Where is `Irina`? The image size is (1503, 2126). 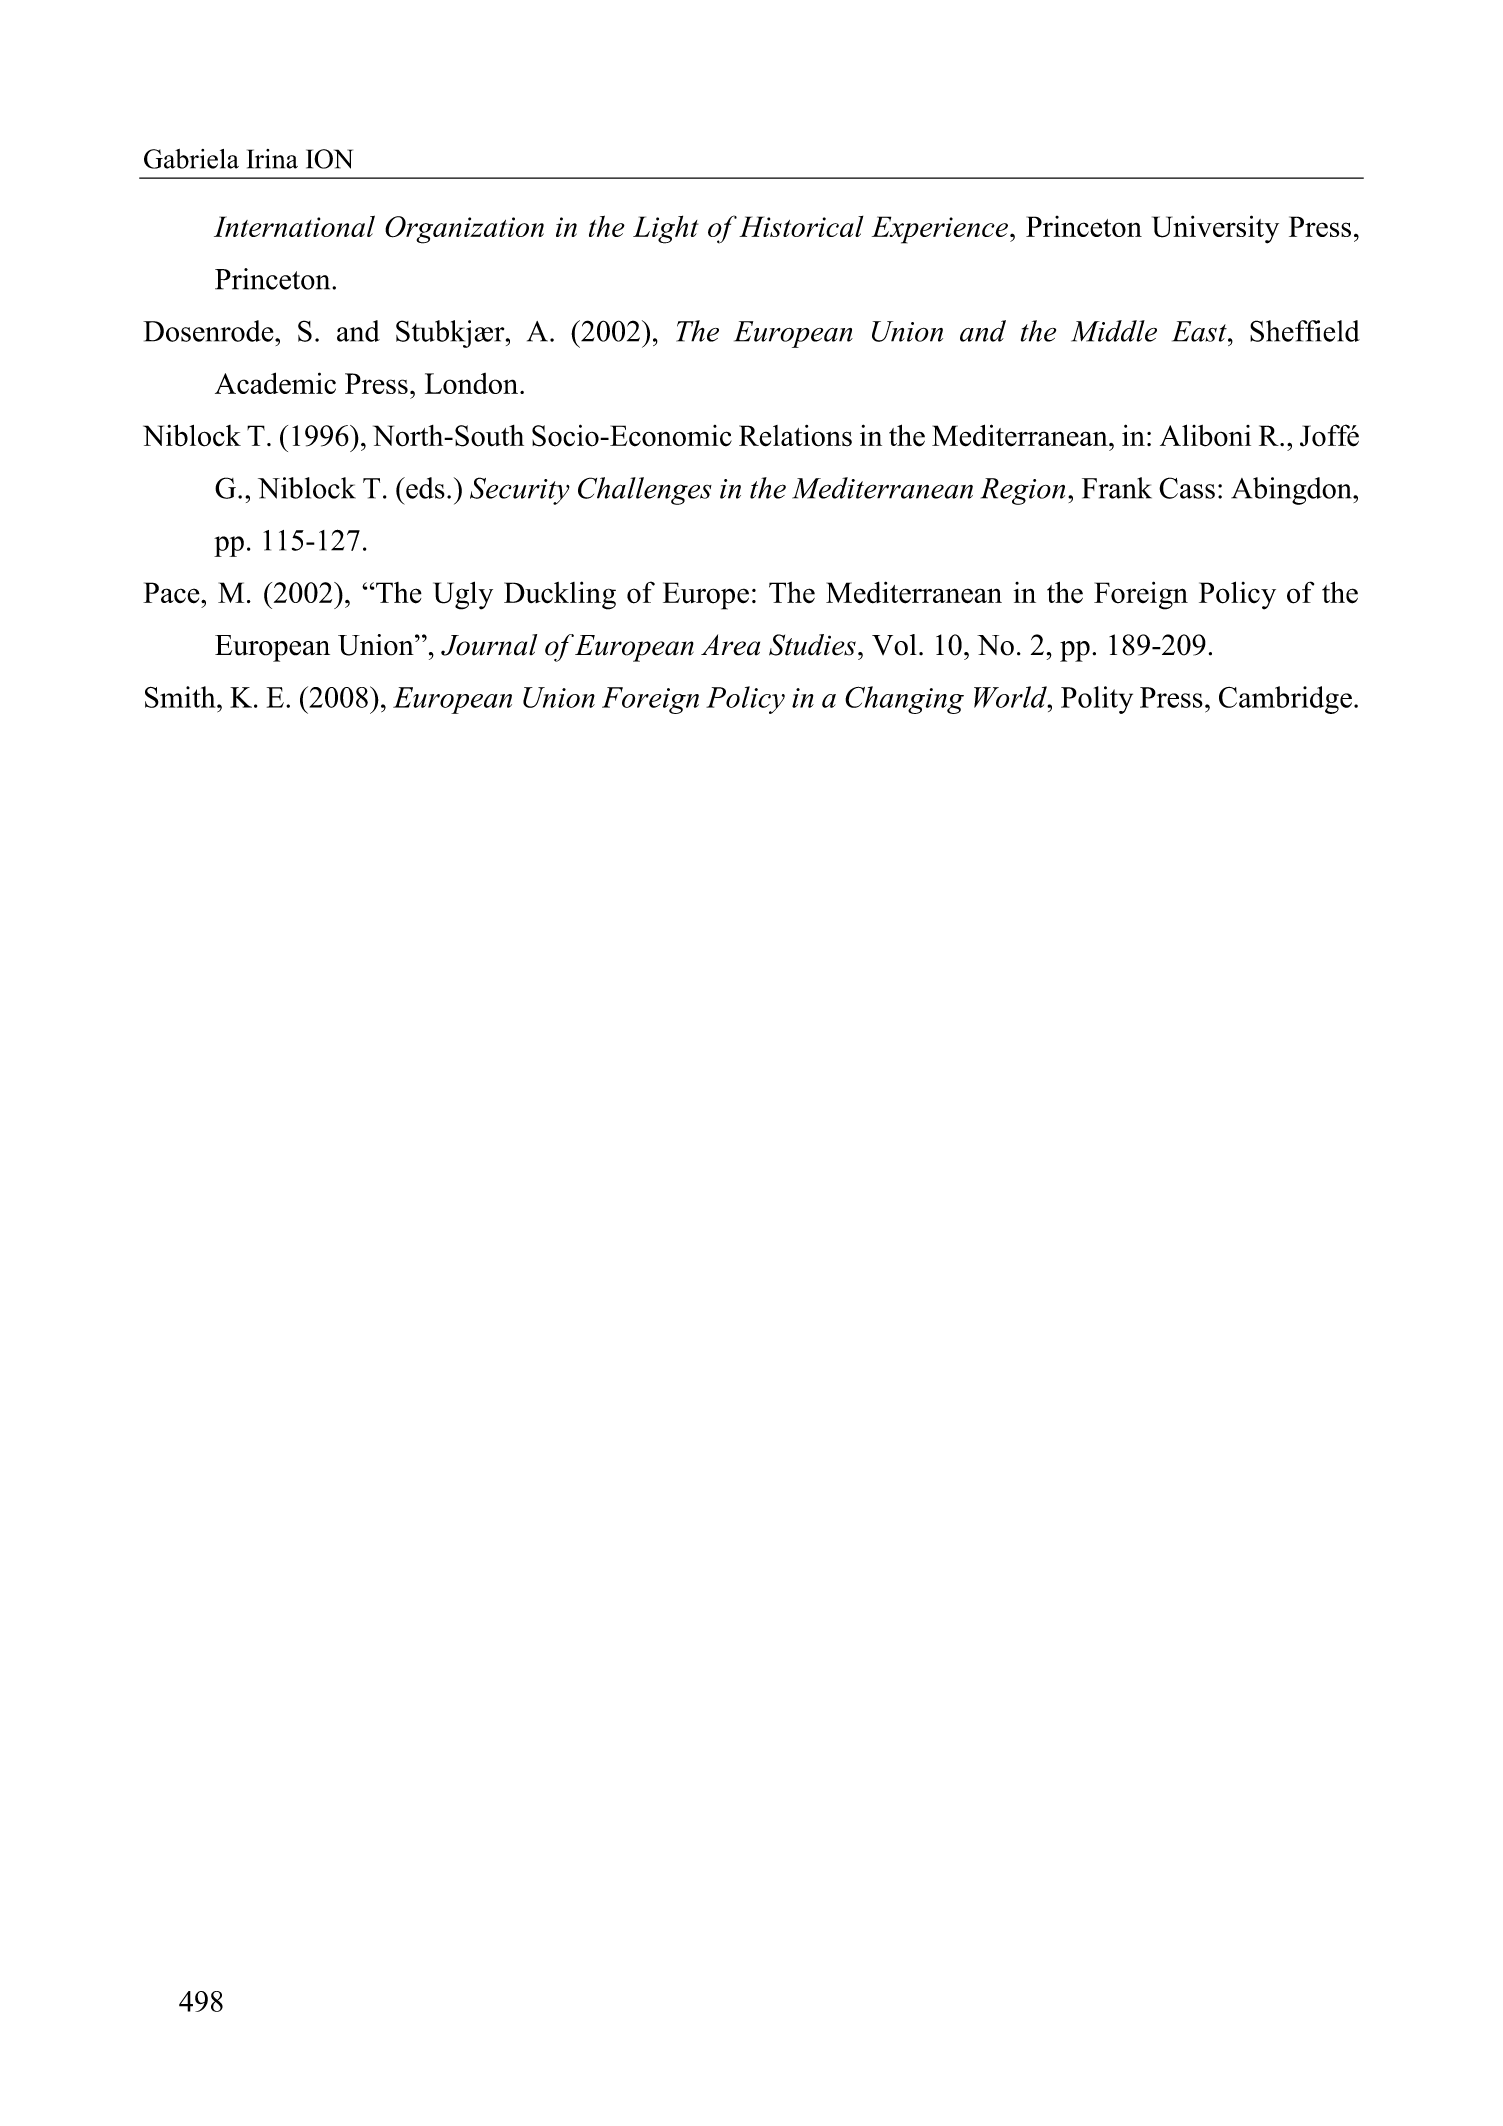
Irina is located at coordinates (272, 159).
